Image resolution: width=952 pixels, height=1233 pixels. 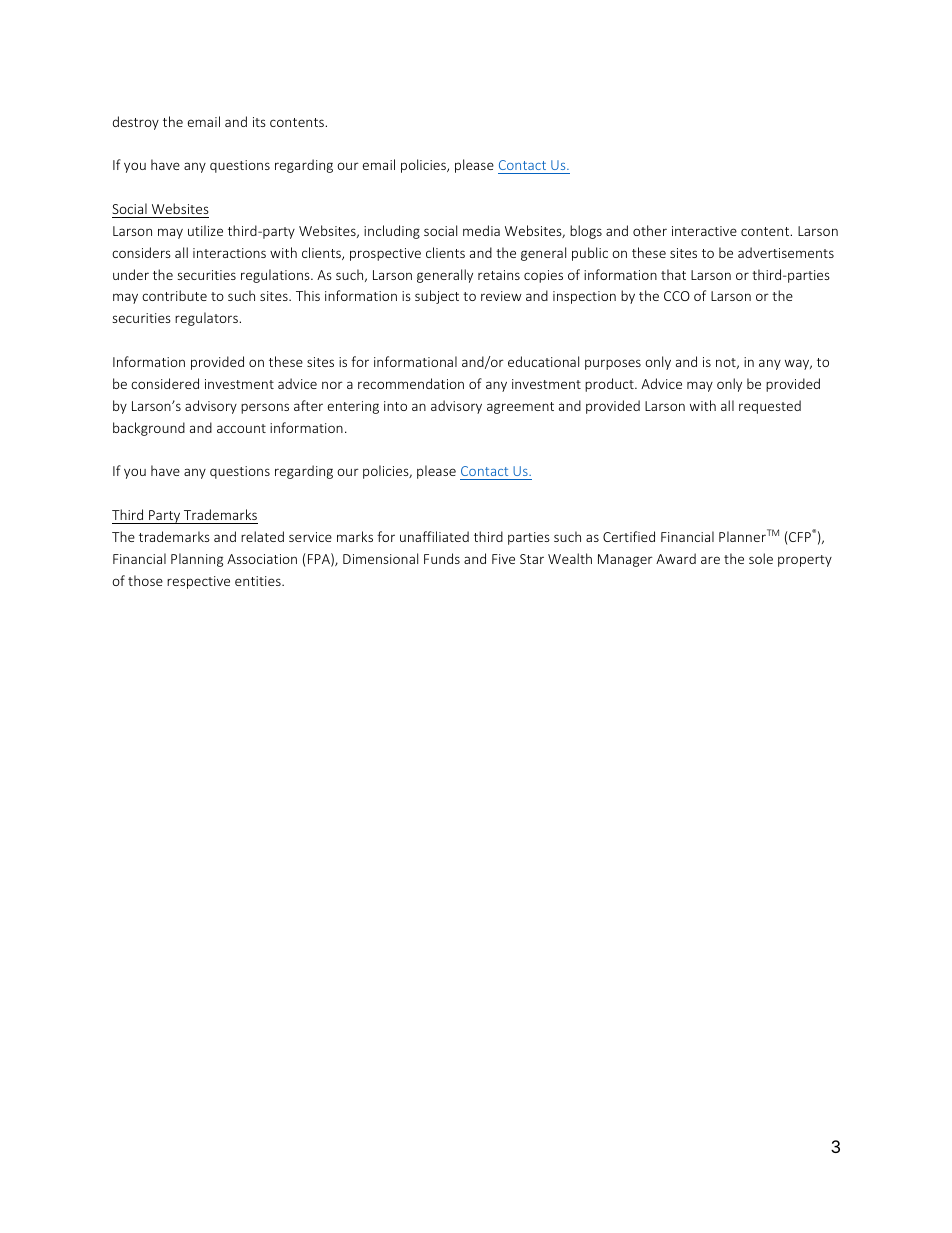 What do you see at coordinates (197, 560) in the screenshot?
I see `Planning` at bounding box center [197, 560].
